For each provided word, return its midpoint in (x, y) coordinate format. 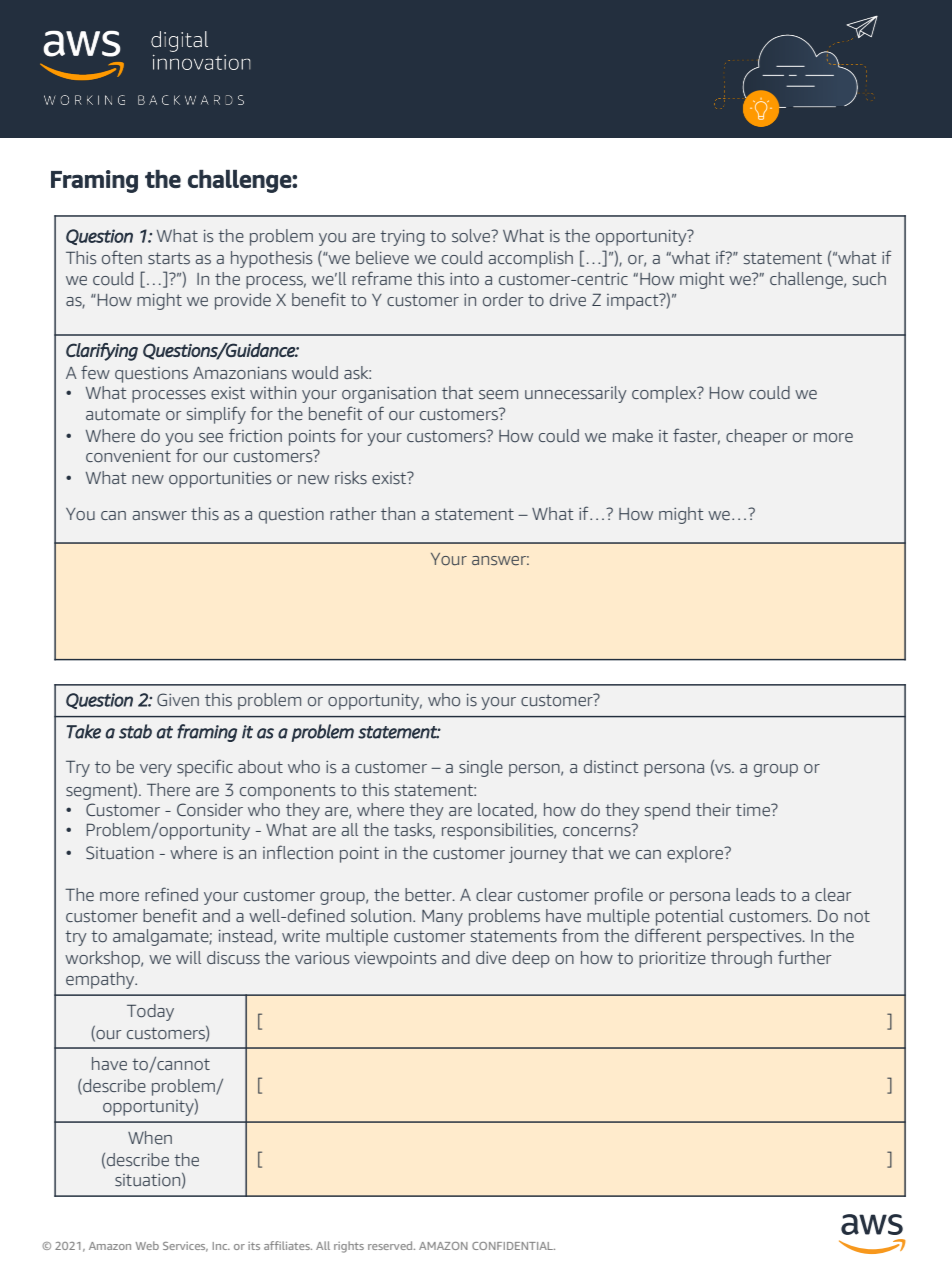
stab (135, 731)
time (754, 810)
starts (169, 258)
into (464, 279)
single (481, 768)
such (869, 279)
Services (185, 1247)
